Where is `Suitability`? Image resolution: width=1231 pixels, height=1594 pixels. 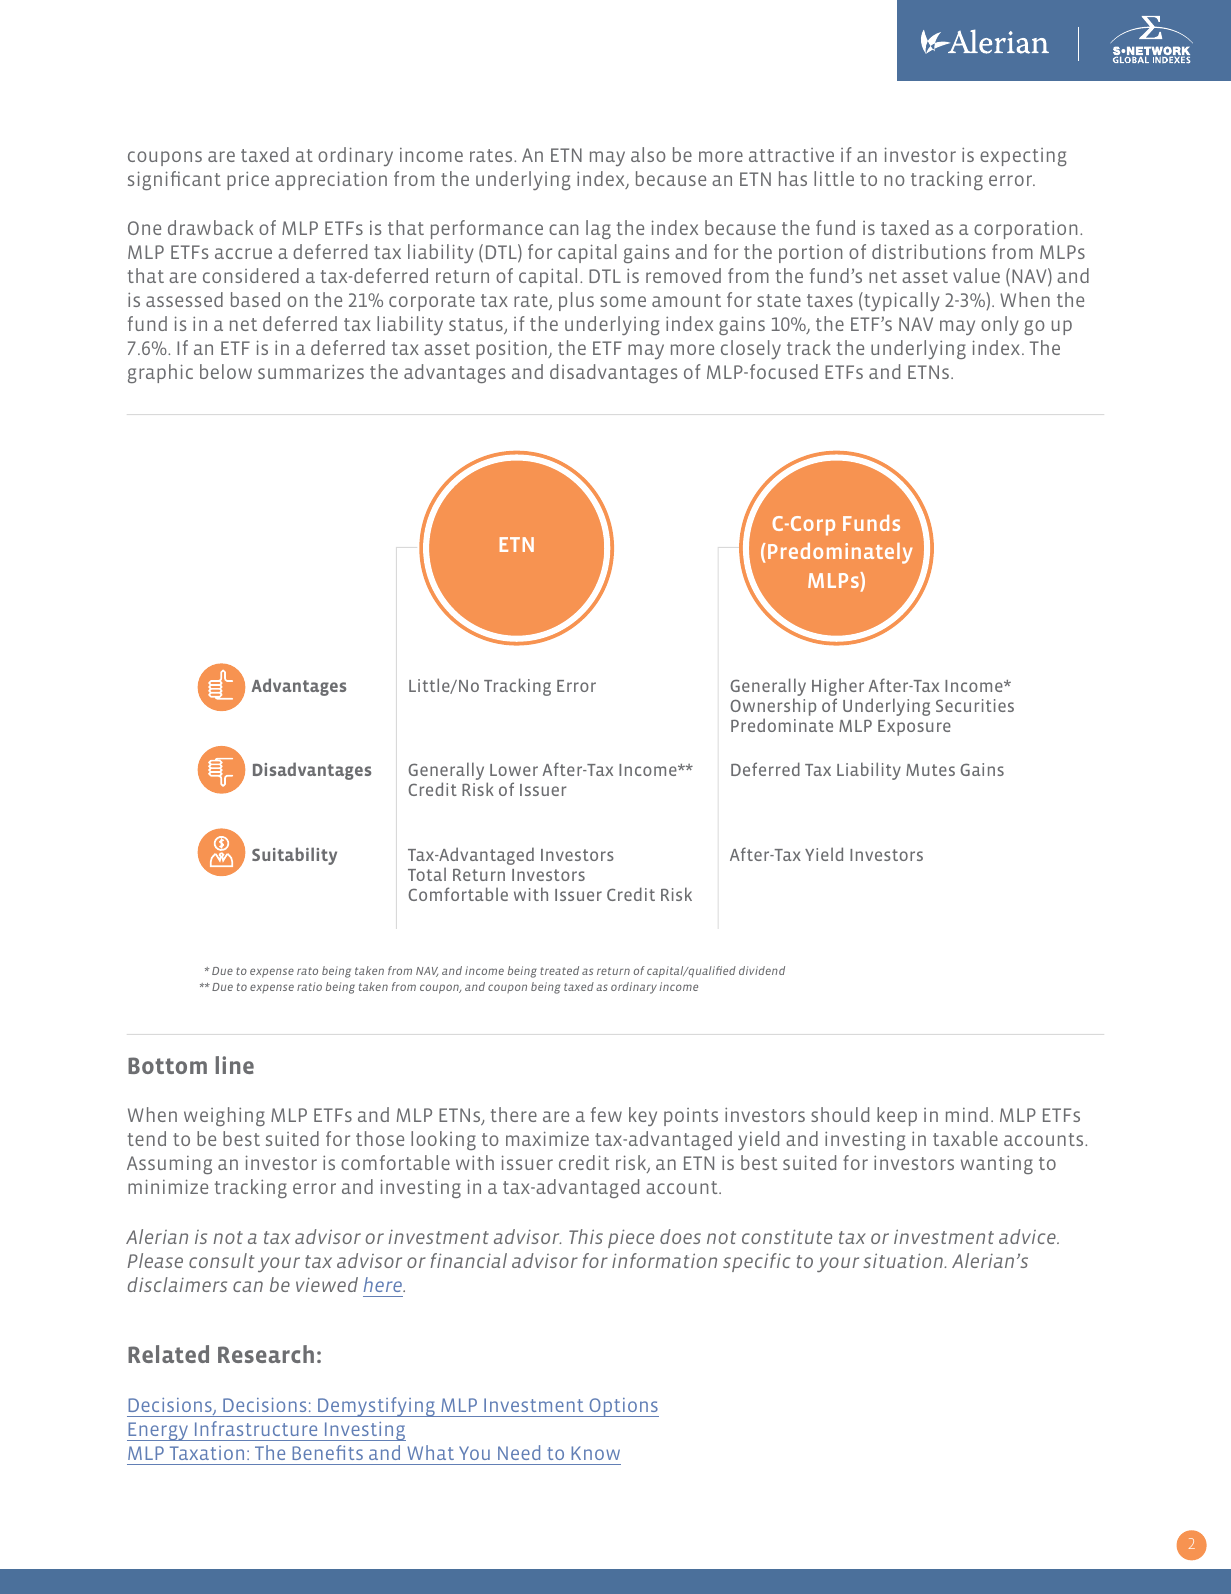 Suitability is located at coordinates (294, 856).
